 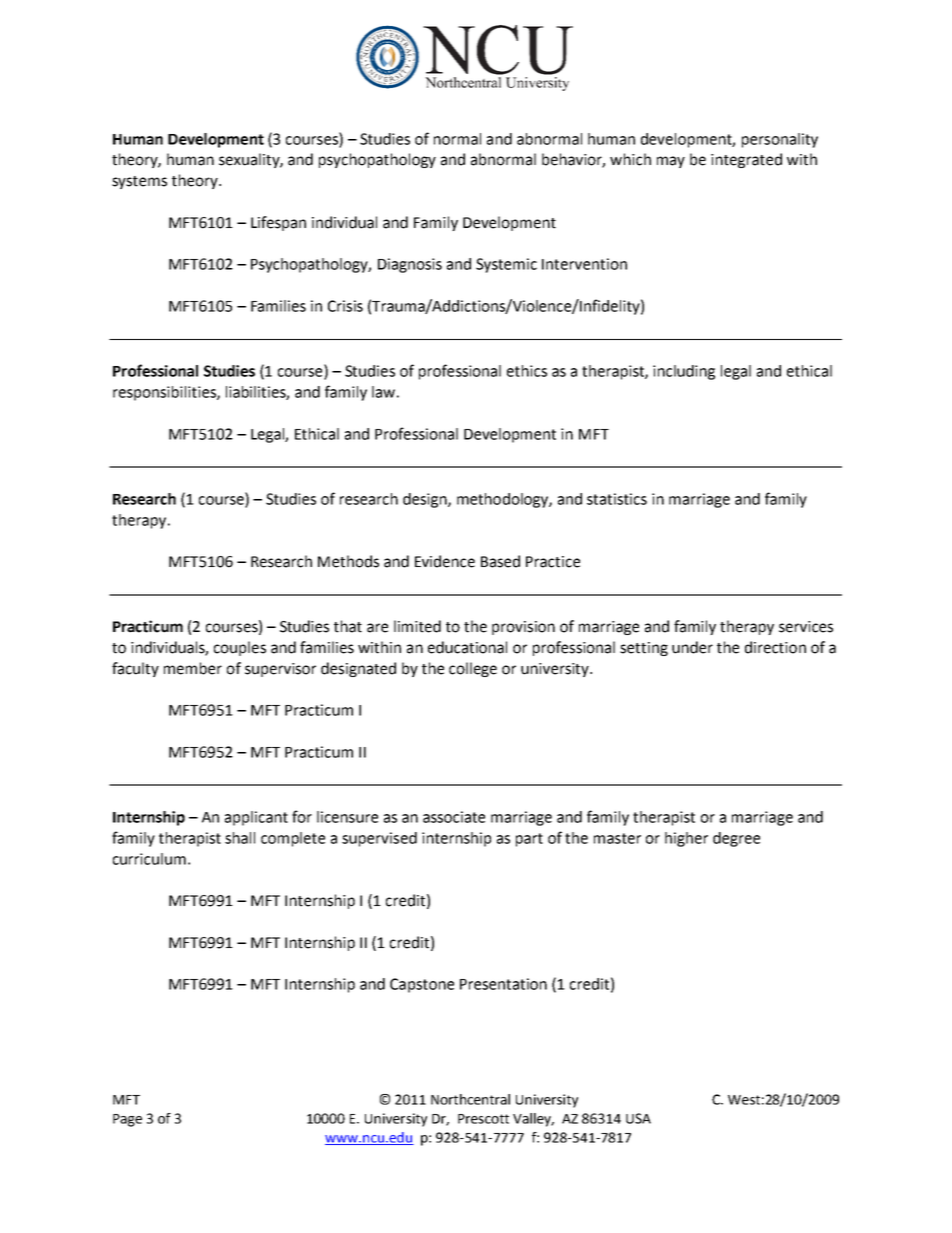 What do you see at coordinates (638, 1118) in the page?
I see `USA` at bounding box center [638, 1118].
